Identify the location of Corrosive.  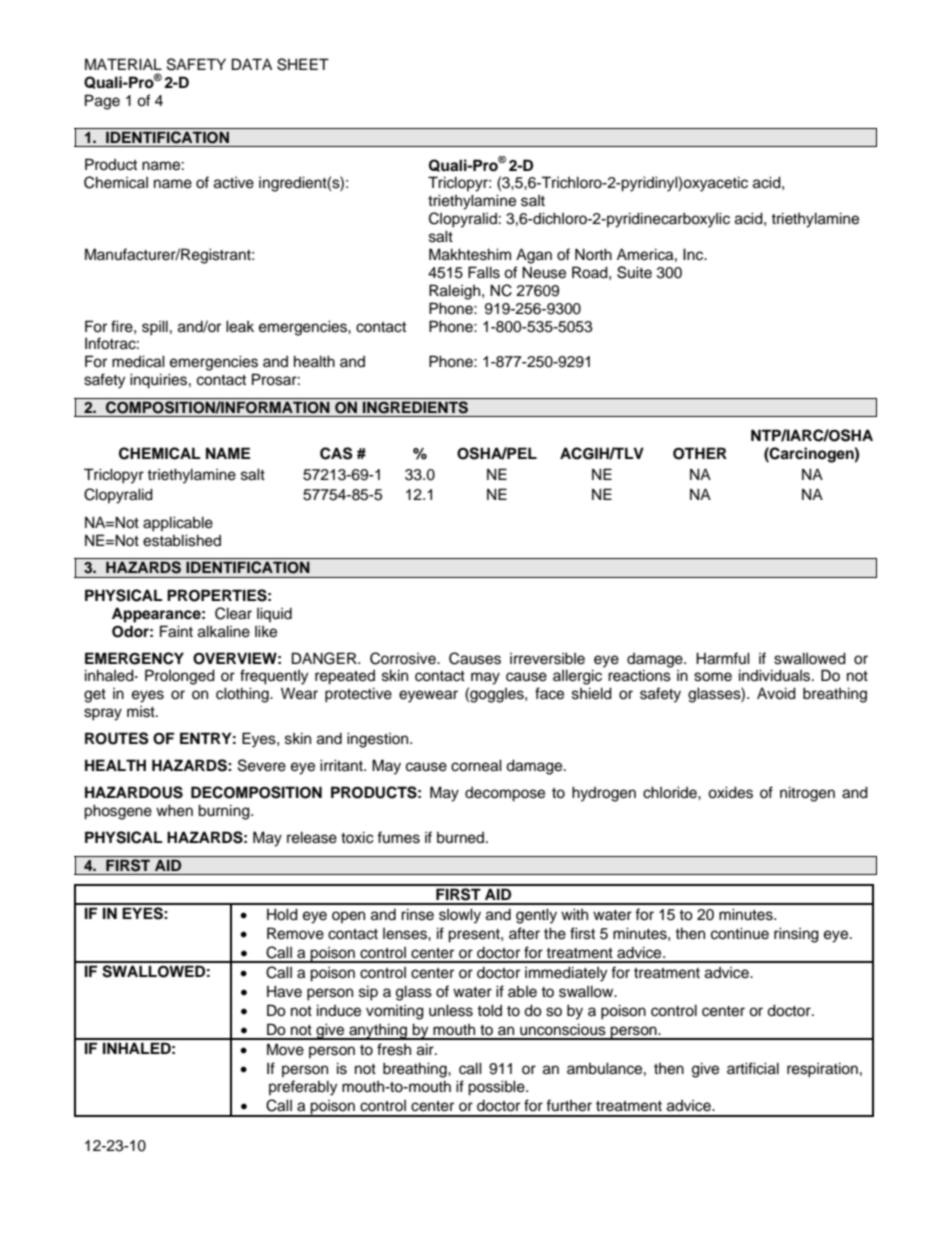
(404, 658).
